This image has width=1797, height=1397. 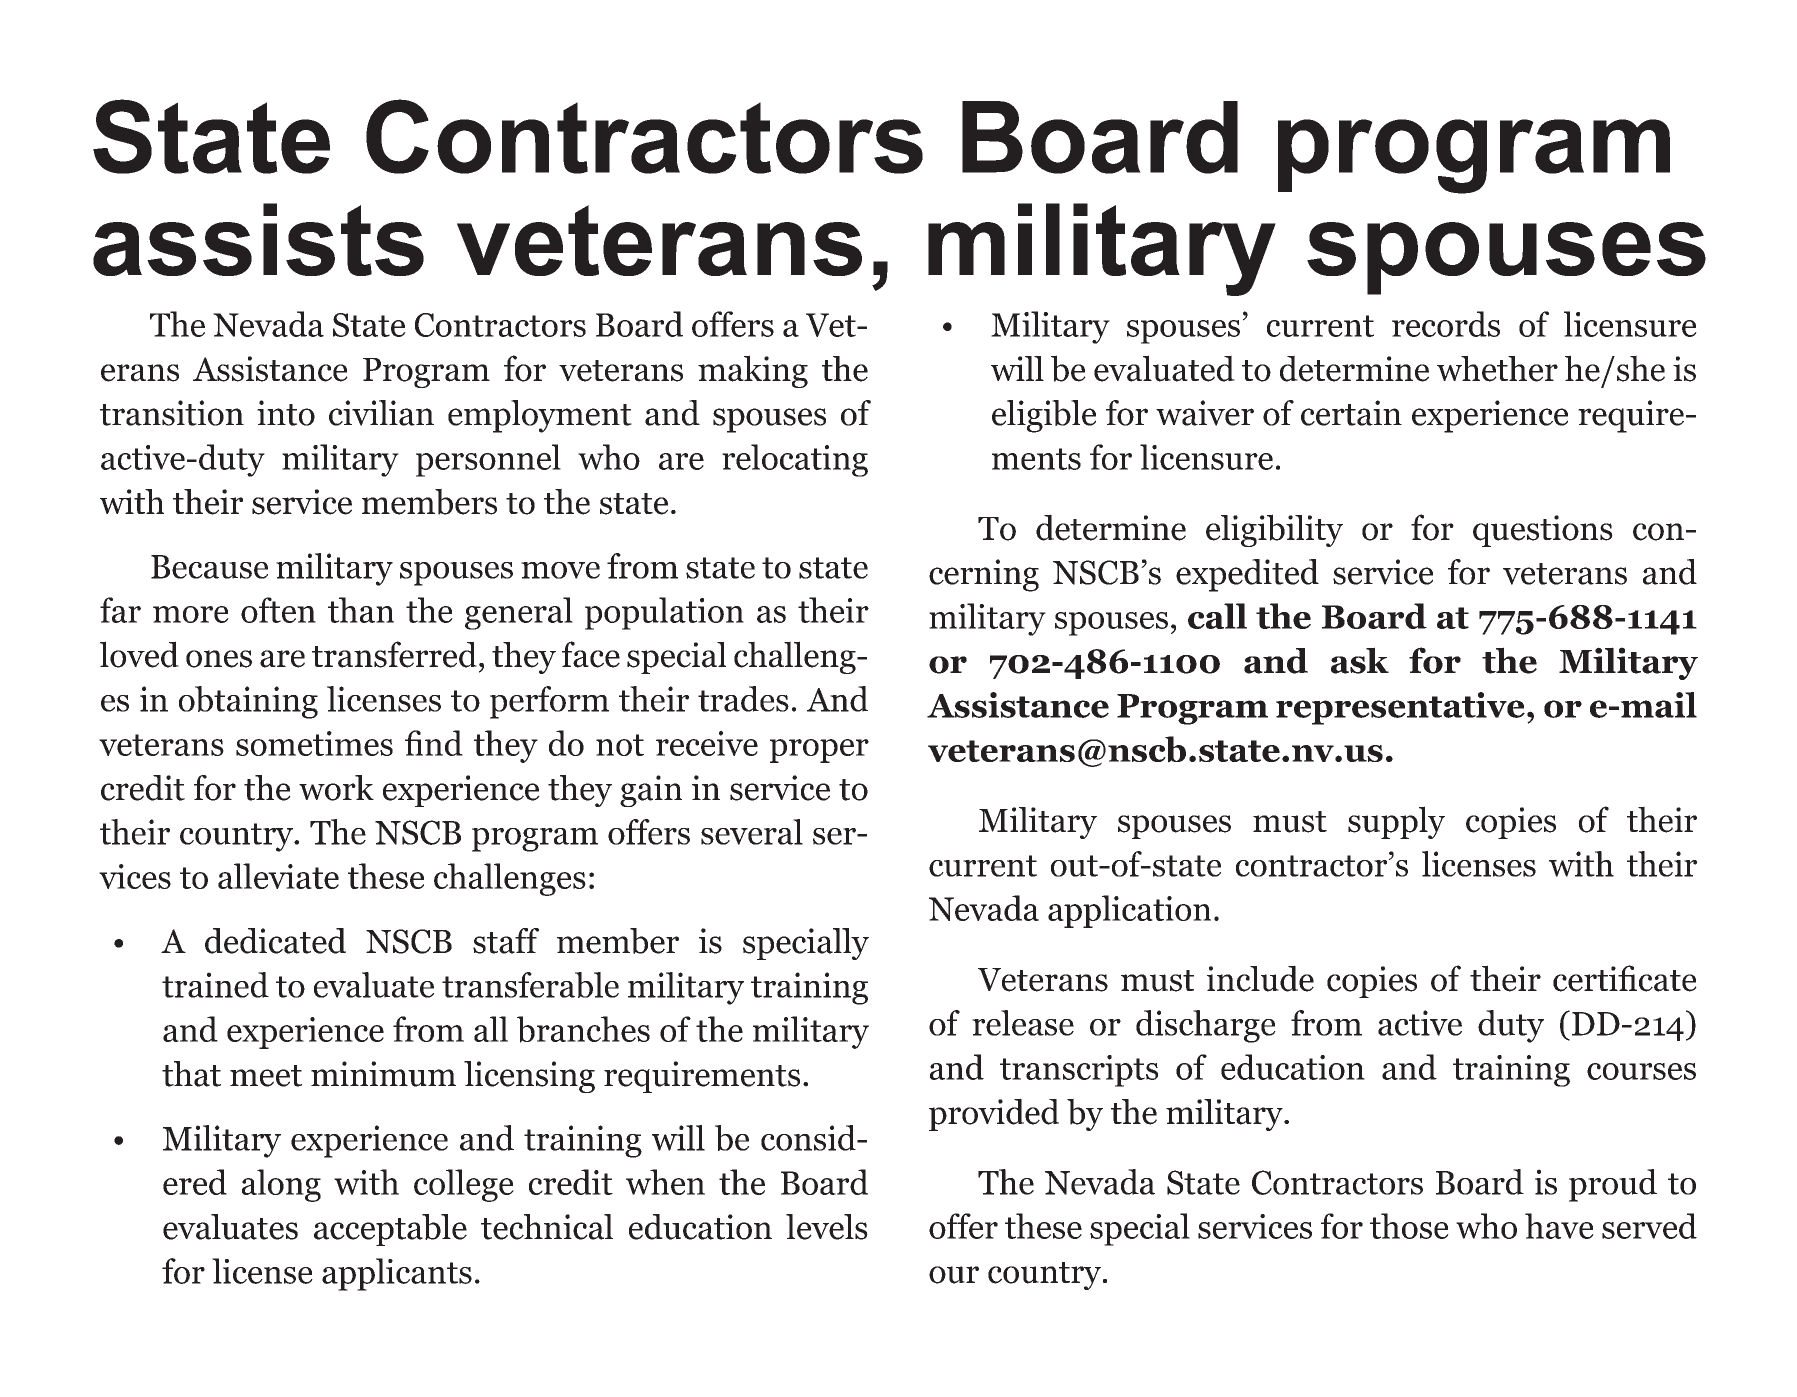 I want to click on assists, so click(x=258, y=239).
